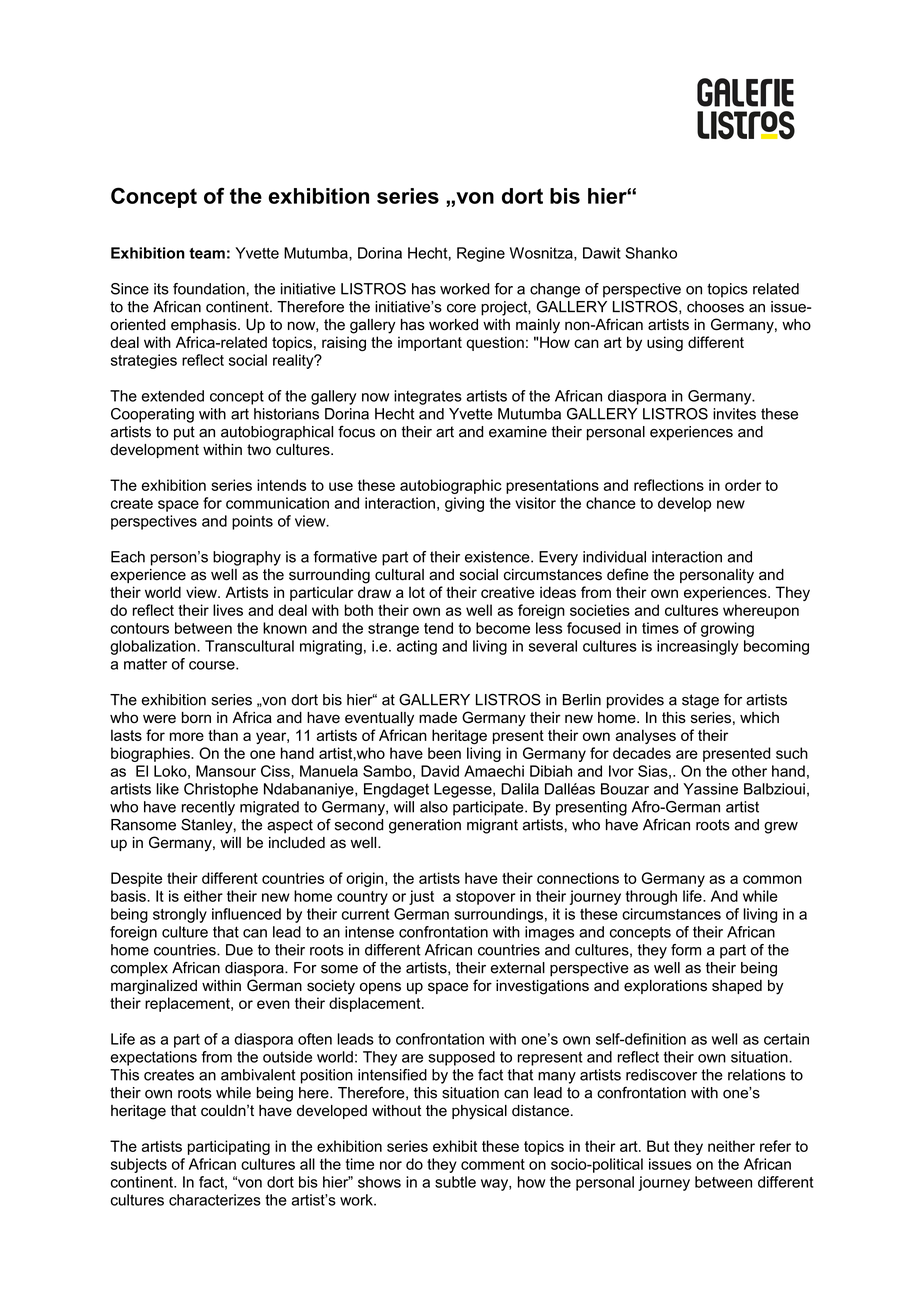 The width and height of the page is (924, 1308). Describe the element at coordinates (215, 1200) in the page. I see `characterizes` at that location.
